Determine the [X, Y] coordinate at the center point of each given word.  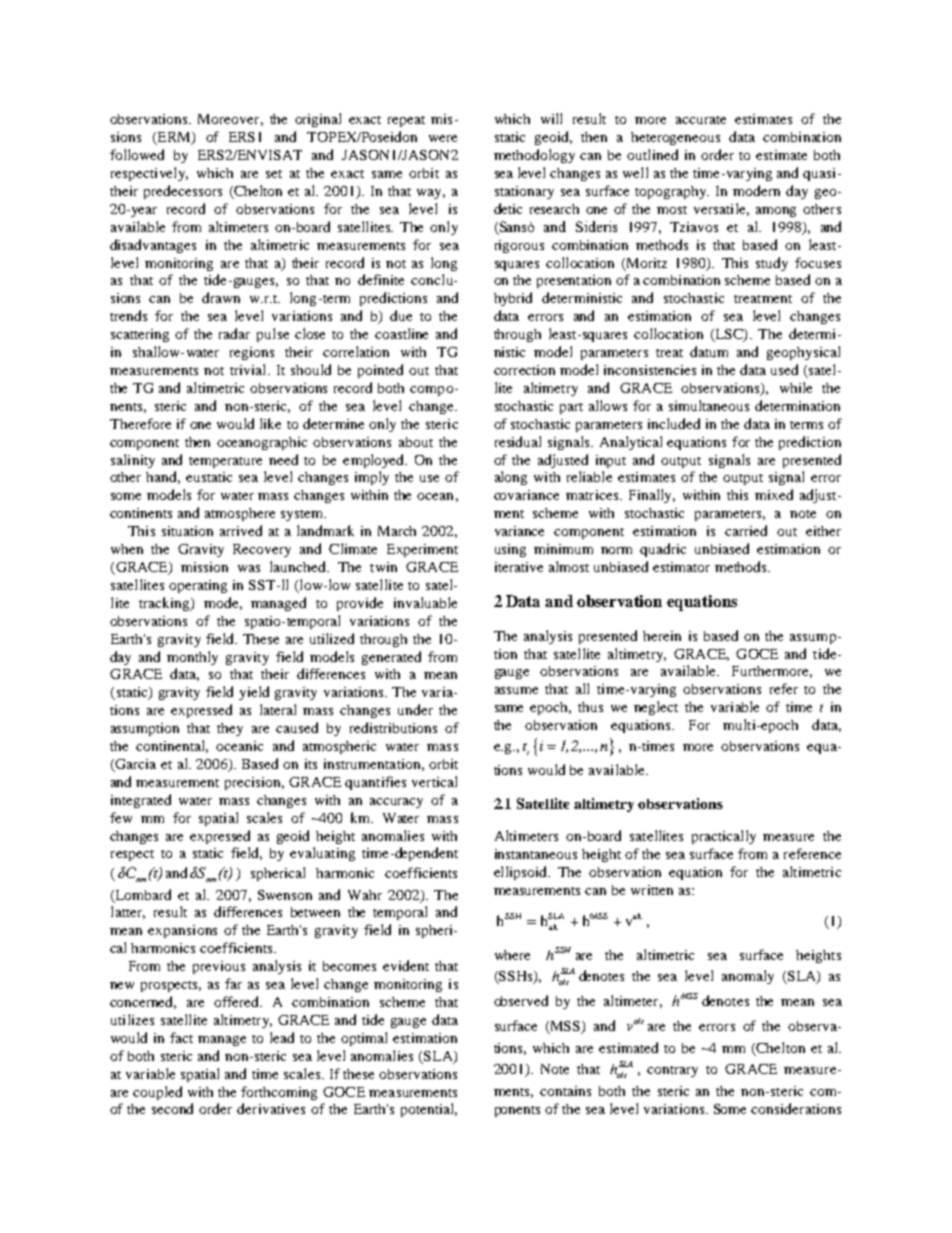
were [443, 138]
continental [172, 746]
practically [724, 837]
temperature [225, 462]
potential [429, 1110]
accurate [701, 120]
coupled [157, 1093]
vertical [434, 781]
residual [518, 441]
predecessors [183, 192]
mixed [774, 494]
